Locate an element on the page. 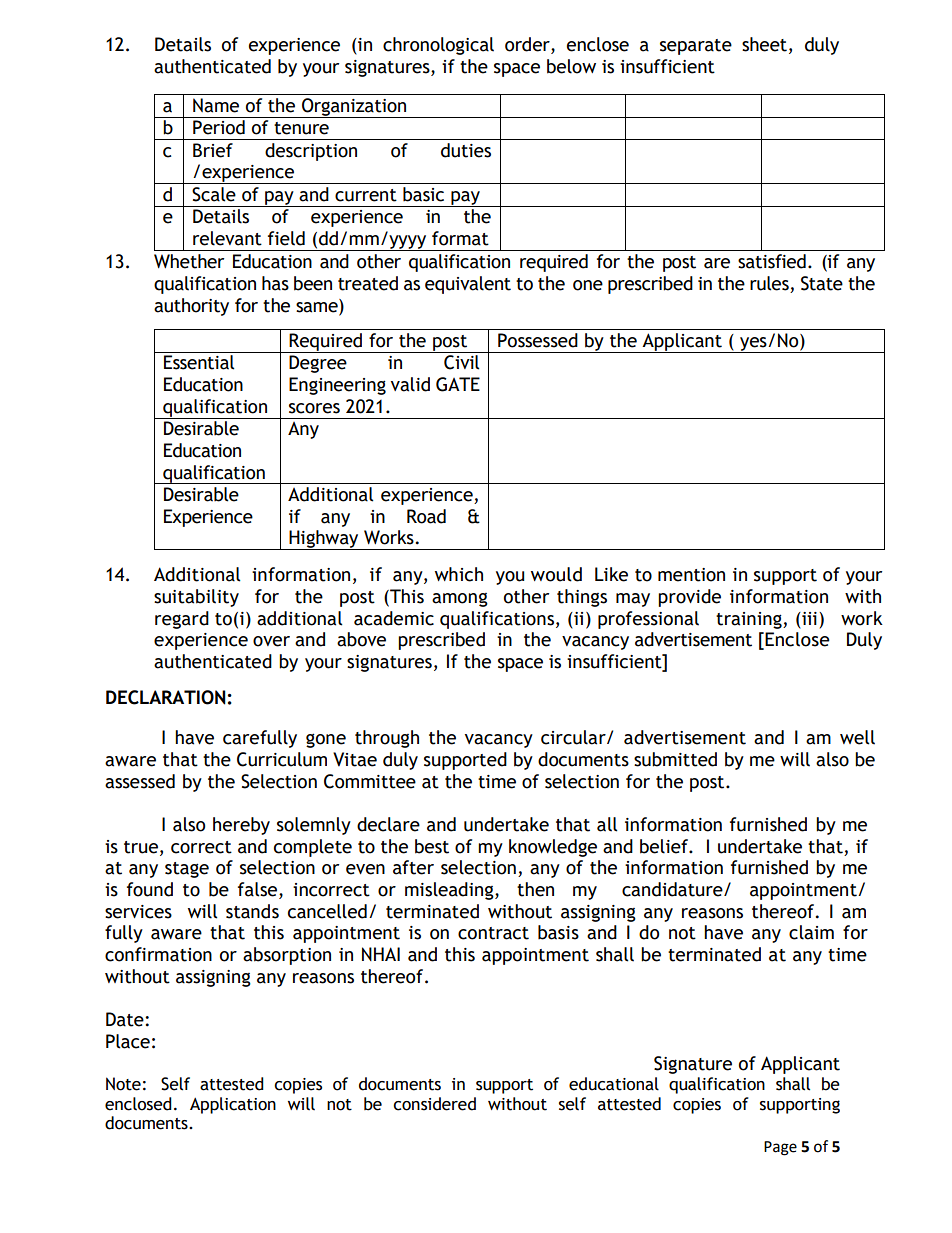 This image has height=1233, width=952. considered is located at coordinates (434, 1104).
